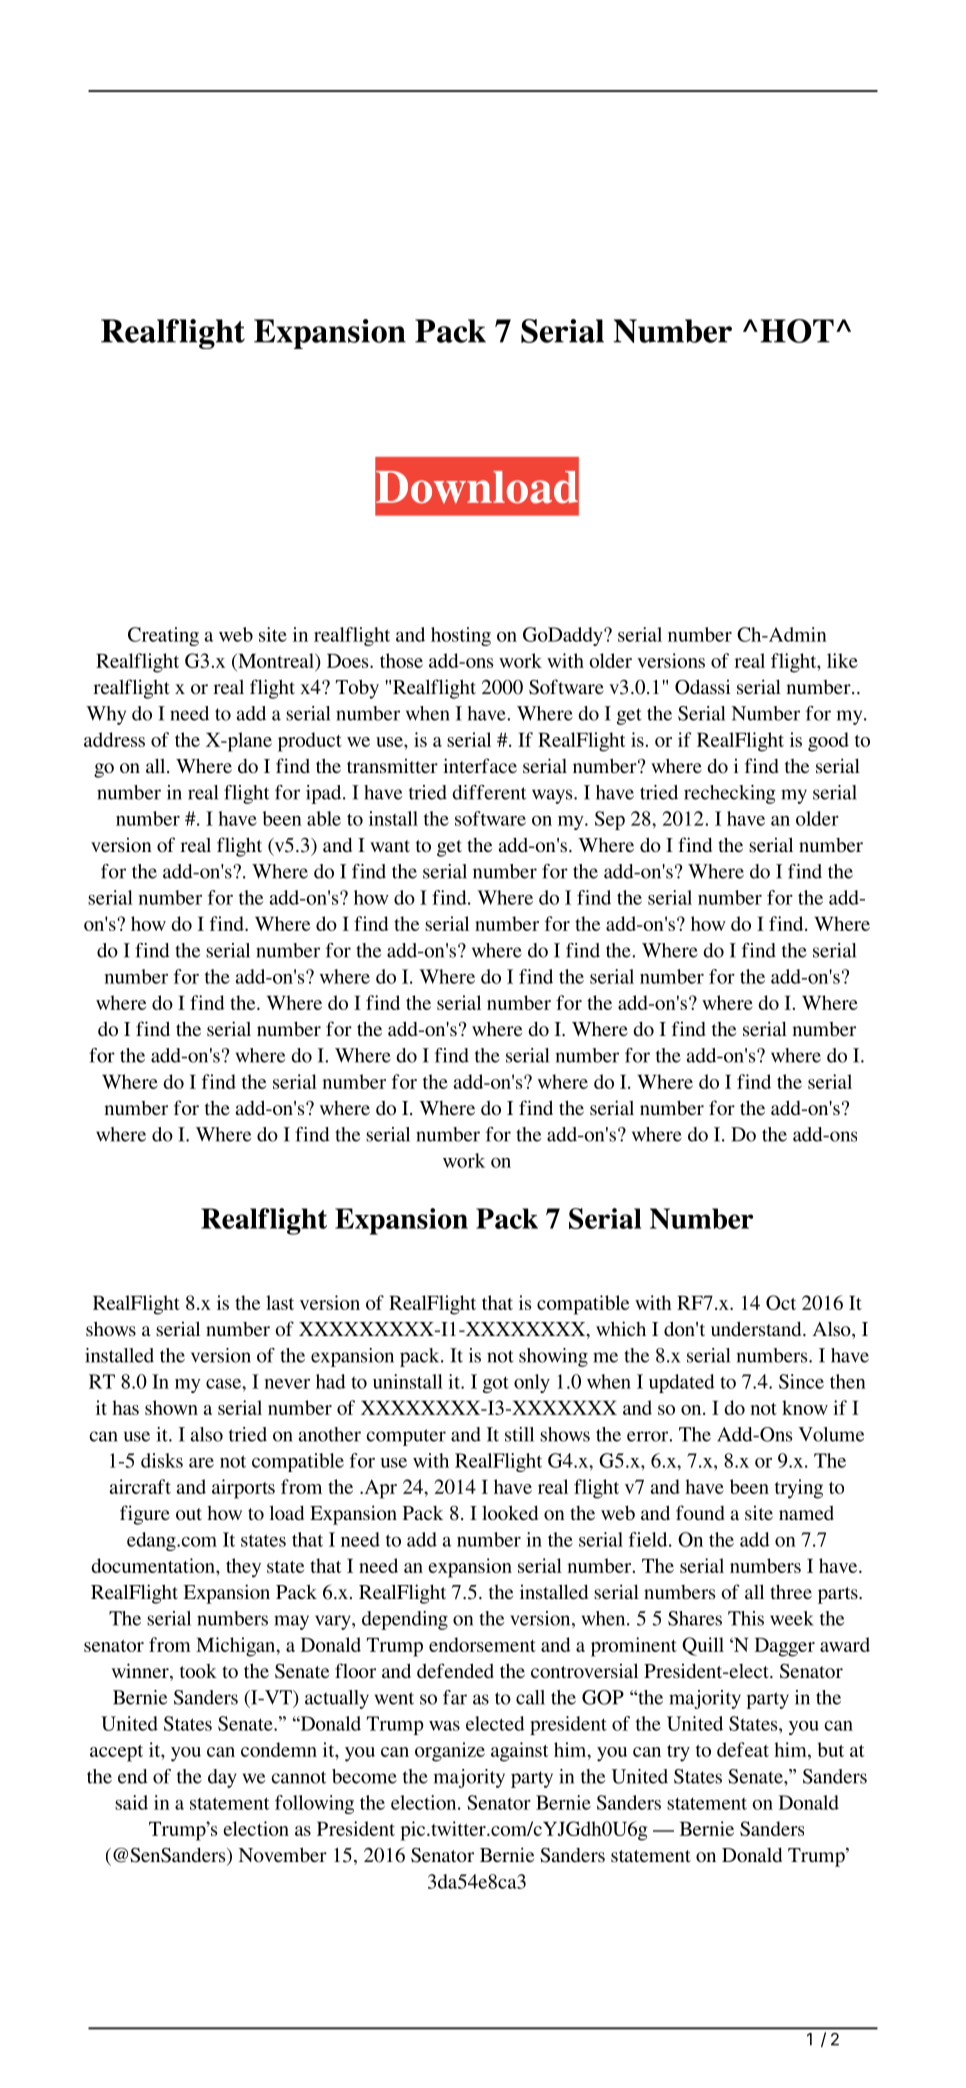 The image size is (966, 2088). What do you see at coordinates (781, 1302) in the screenshot?
I see `Oct` at bounding box center [781, 1302].
